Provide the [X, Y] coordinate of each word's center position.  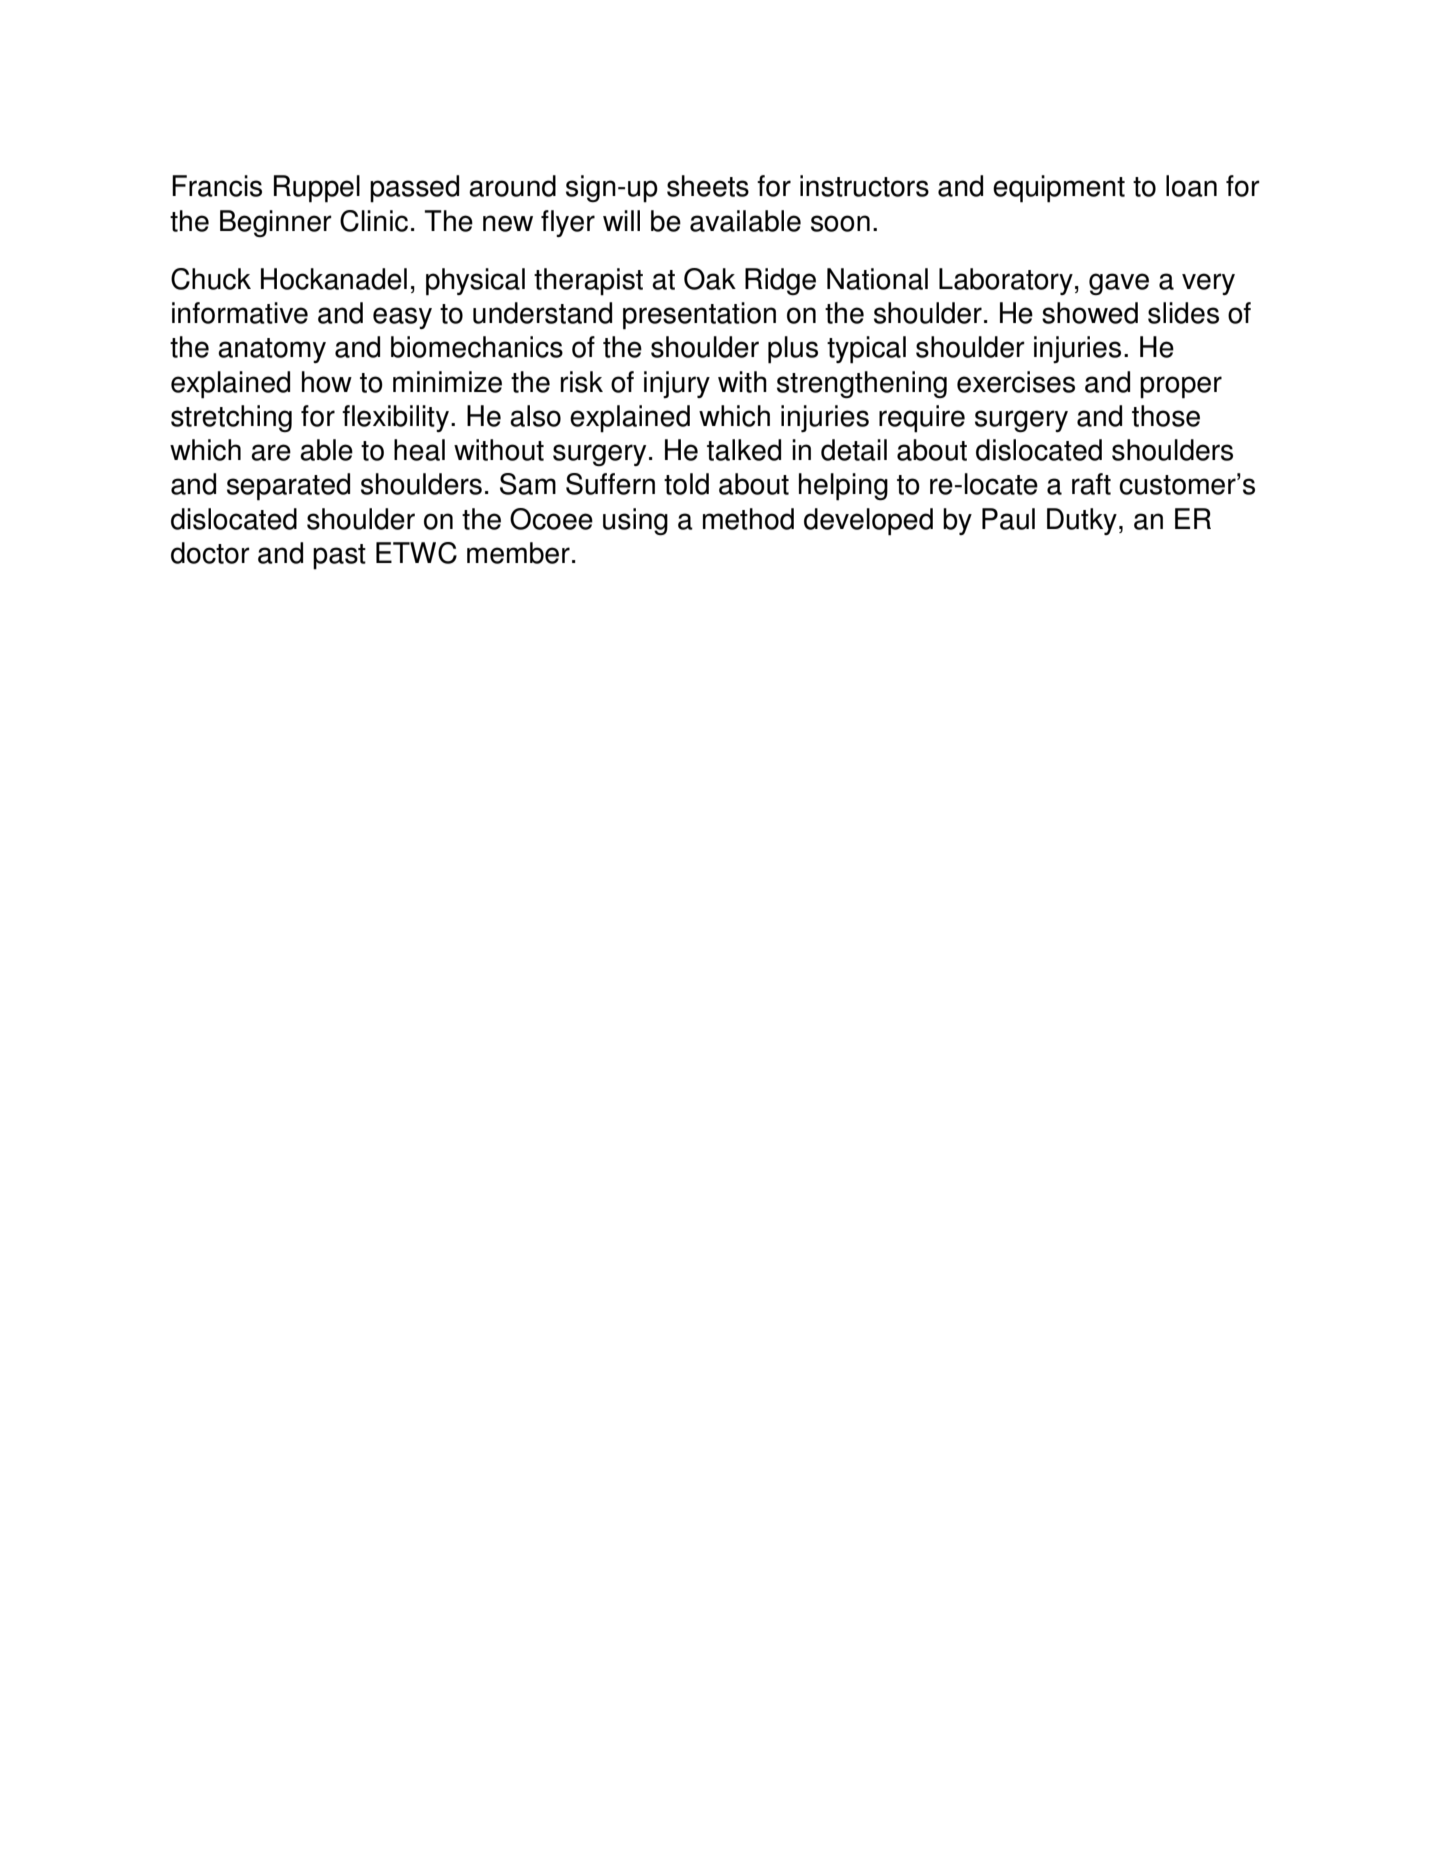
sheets [708, 186]
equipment [1059, 189]
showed [1090, 313]
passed [414, 189]
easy [402, 318]
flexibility [397, 418]
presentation [699, 316]
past [339, 557]
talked [744, 450]
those [1166, 416]
